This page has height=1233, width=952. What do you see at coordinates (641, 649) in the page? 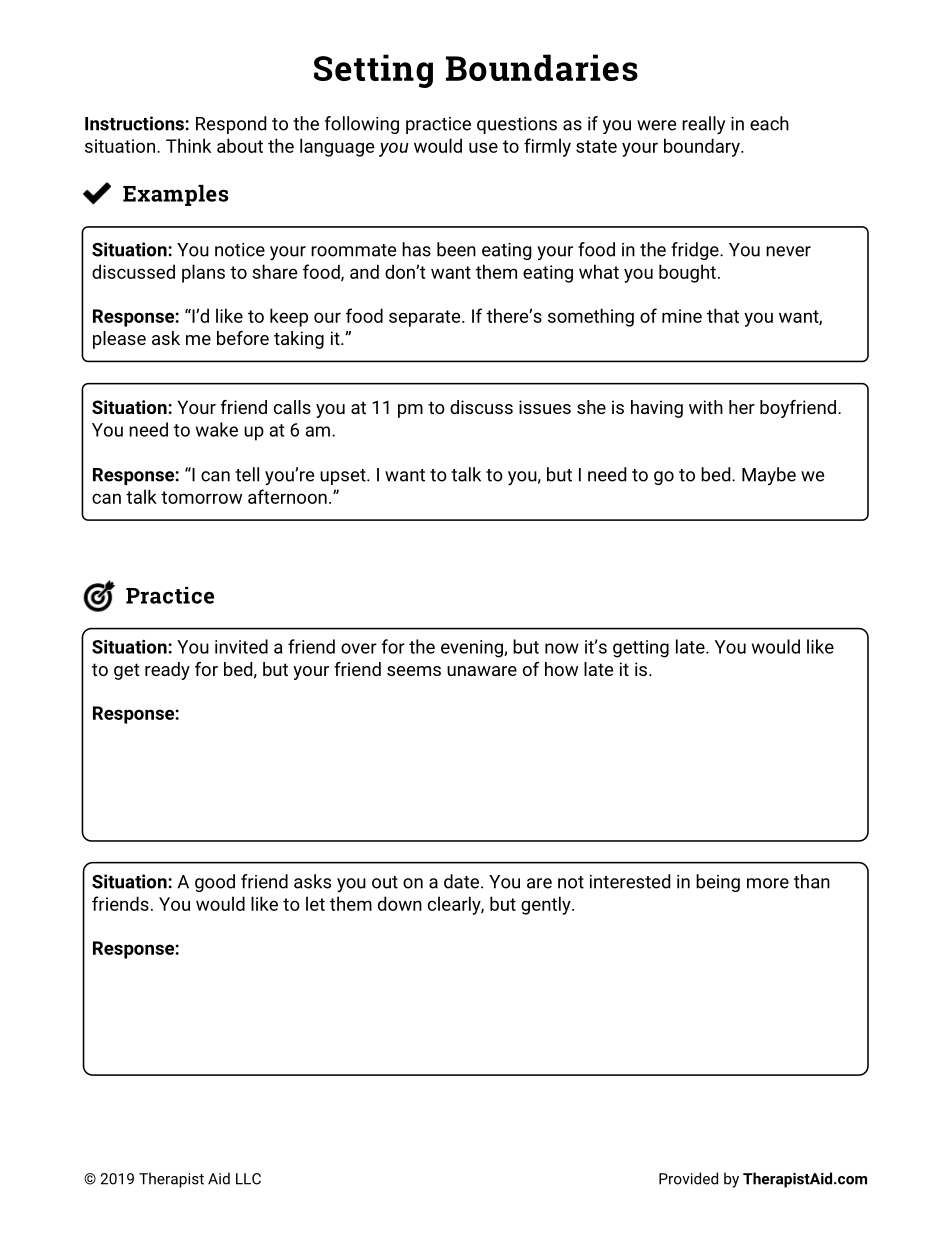
I see `getting` at bounding box center [641, 649].
